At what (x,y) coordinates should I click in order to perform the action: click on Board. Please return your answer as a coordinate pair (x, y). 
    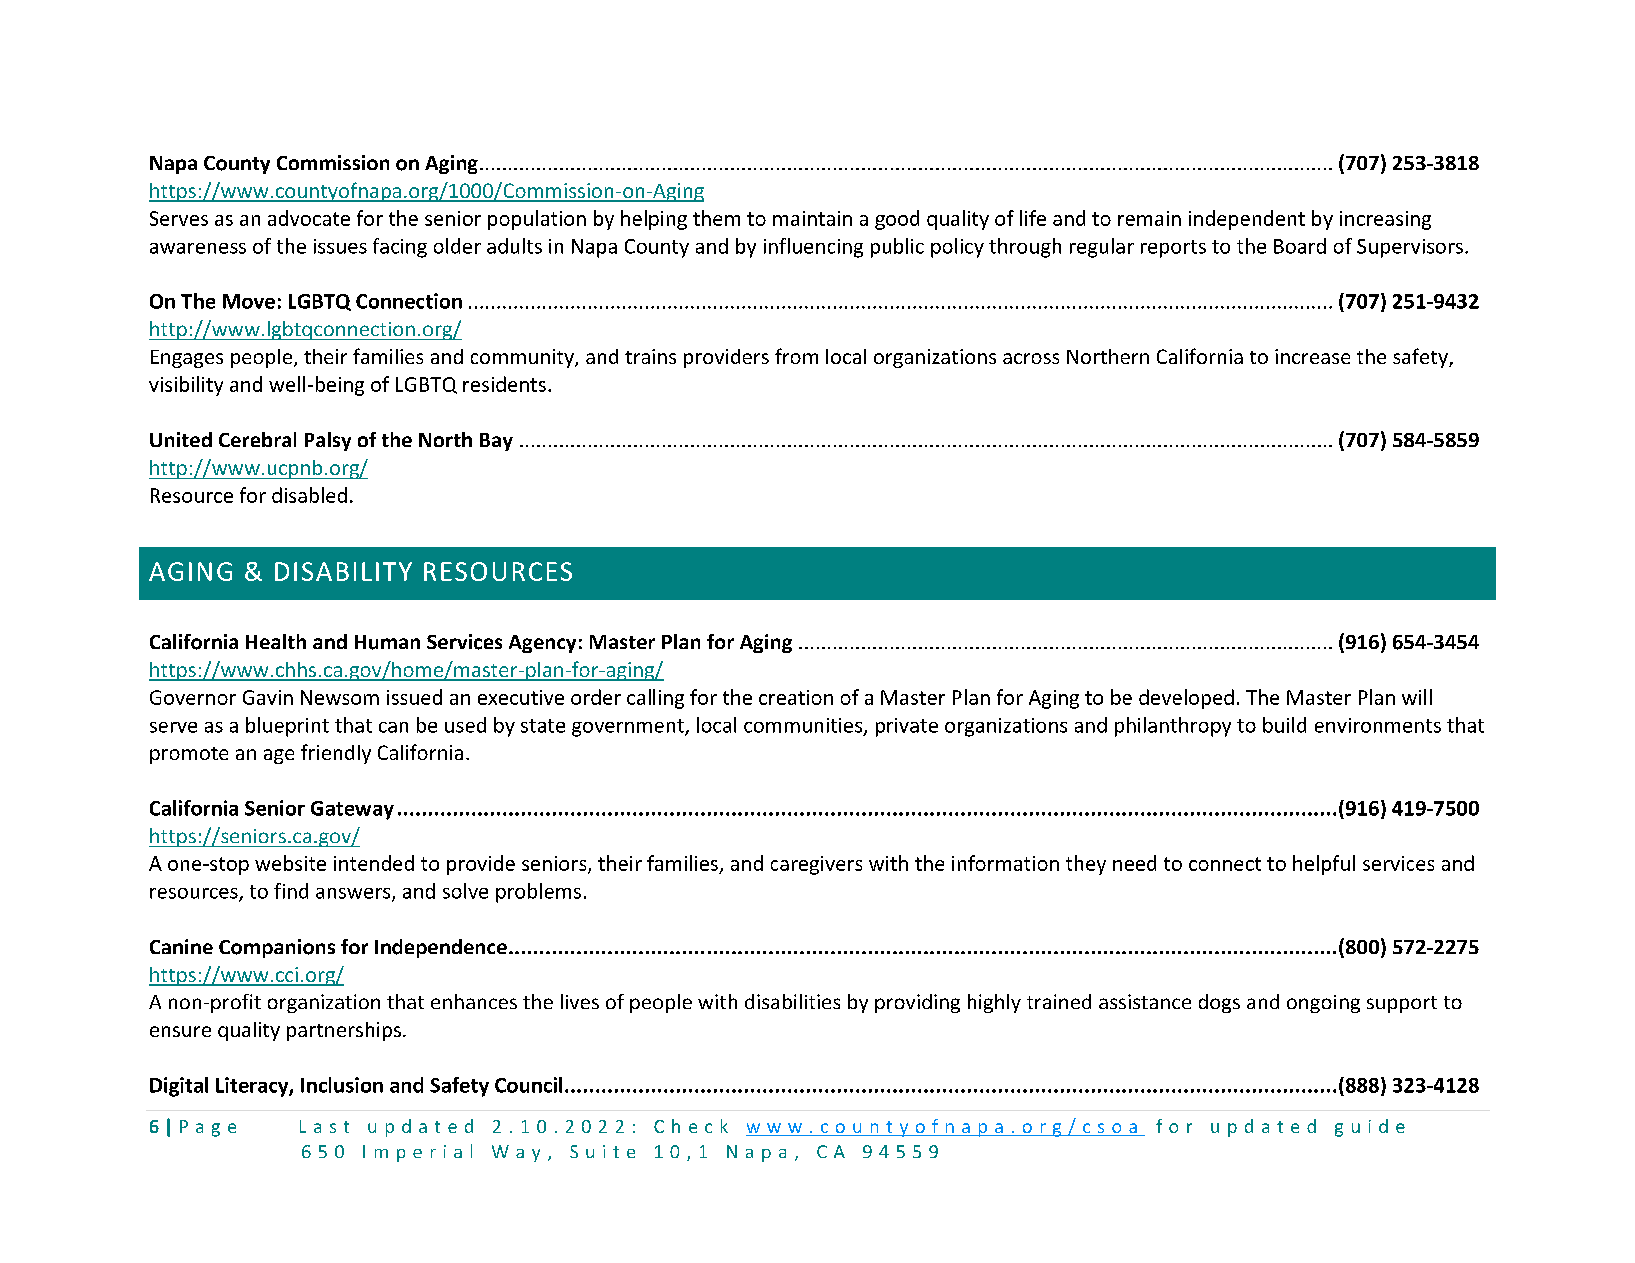
    Looking at the image, I should click on (1300, 246).
